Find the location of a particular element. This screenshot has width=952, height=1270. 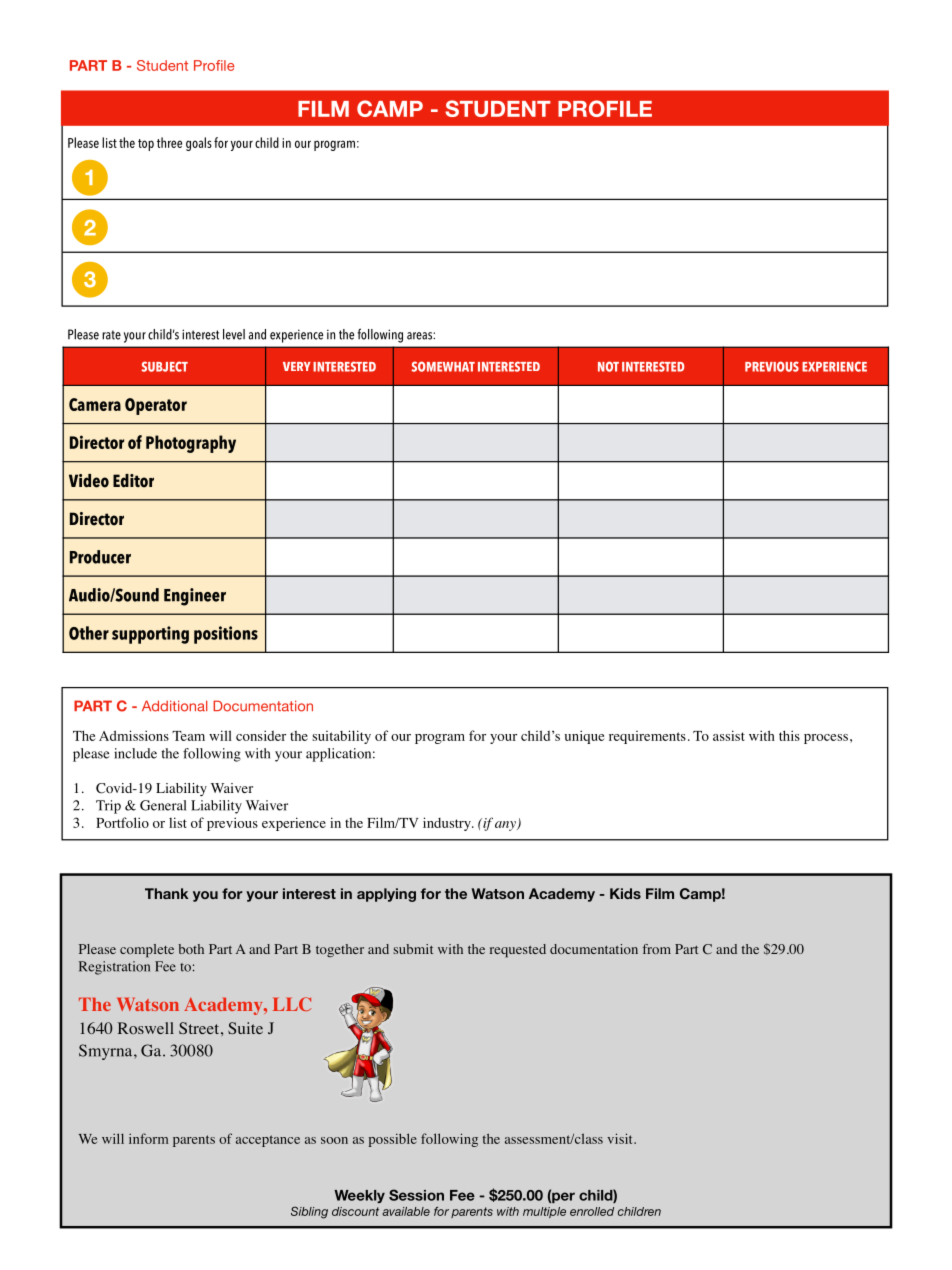

NOT is located at coordinates (608, 366).
